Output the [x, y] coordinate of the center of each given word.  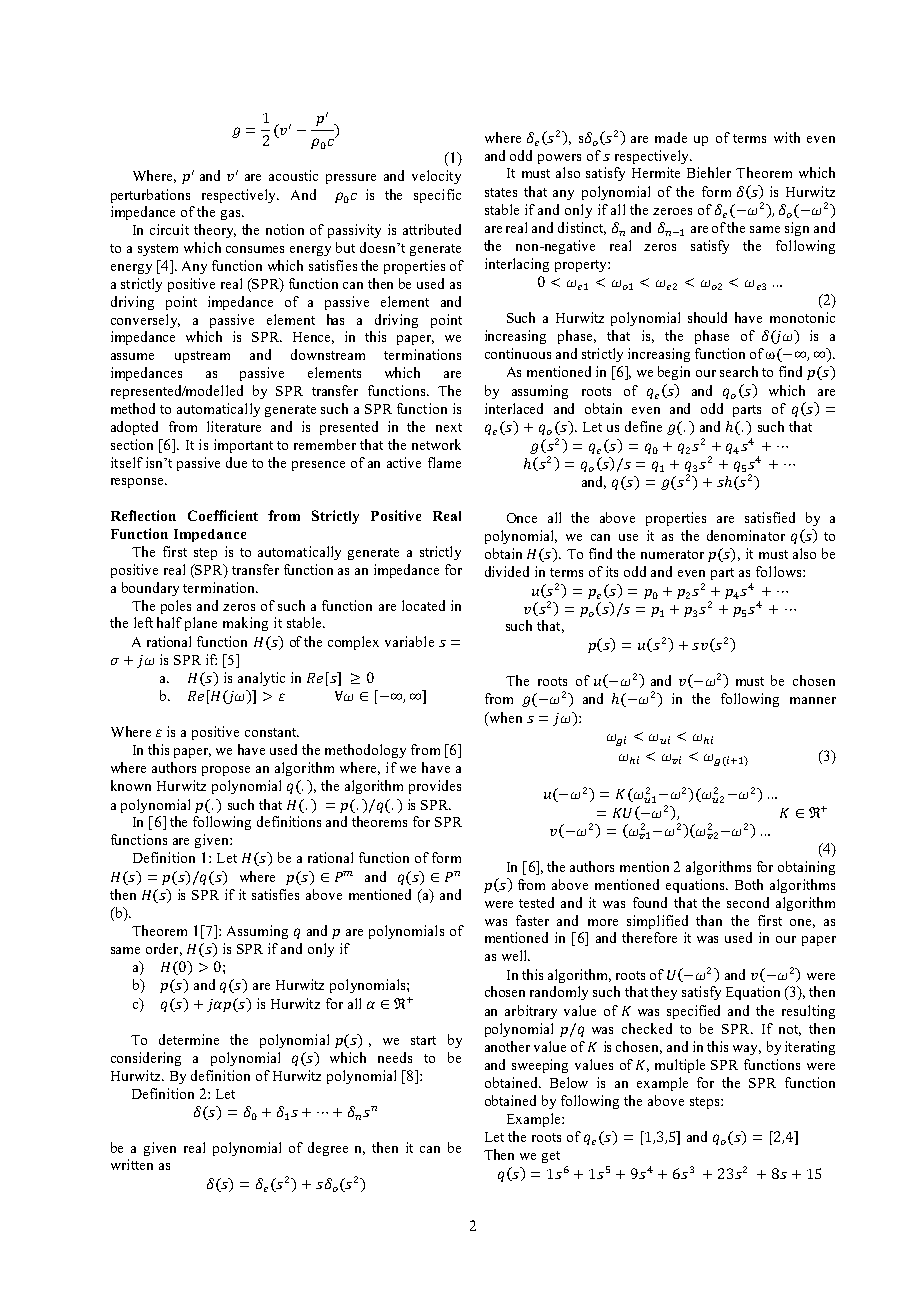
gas [232, 215]
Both [749, 884]
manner [813, 700]
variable [409, 641]
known [131, 785]
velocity [436, 177]
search [739, 371]
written [132, 1164]
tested [536, 902]
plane [201, 624]
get [551, 1157]
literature [234, 426]
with [787, 137]
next [449, 427]
